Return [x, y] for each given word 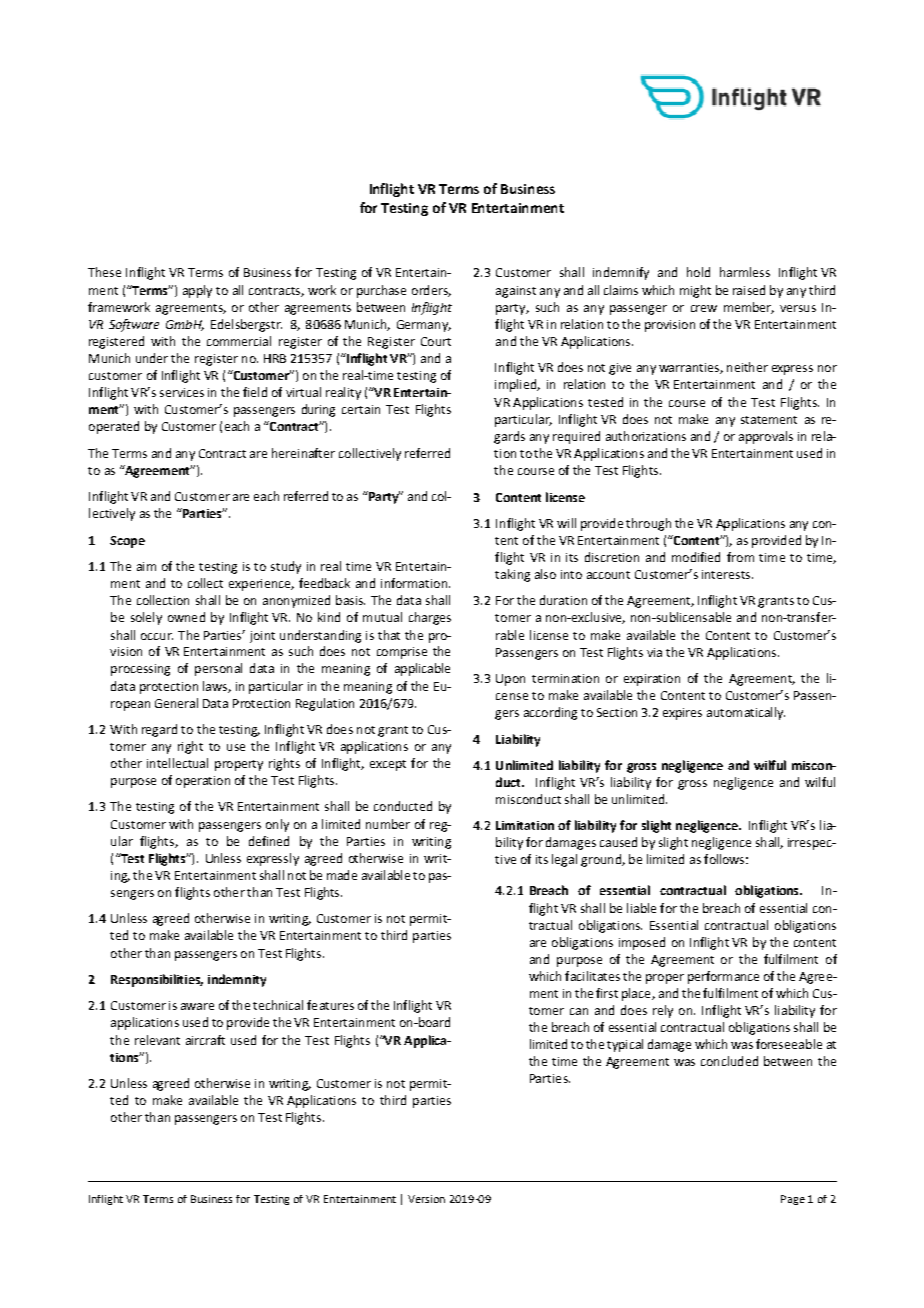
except [388, 765]
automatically [746, 713]
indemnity [237, 980]
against [516, 292]
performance [723, 977]
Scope [127, 542]
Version [426, 1199]
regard [159, 730]
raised [749, 290]
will [566, 523]
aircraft [205, 1040]
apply [197, 291]
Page [793, 1200]
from [740, 557]
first [607, 993]
